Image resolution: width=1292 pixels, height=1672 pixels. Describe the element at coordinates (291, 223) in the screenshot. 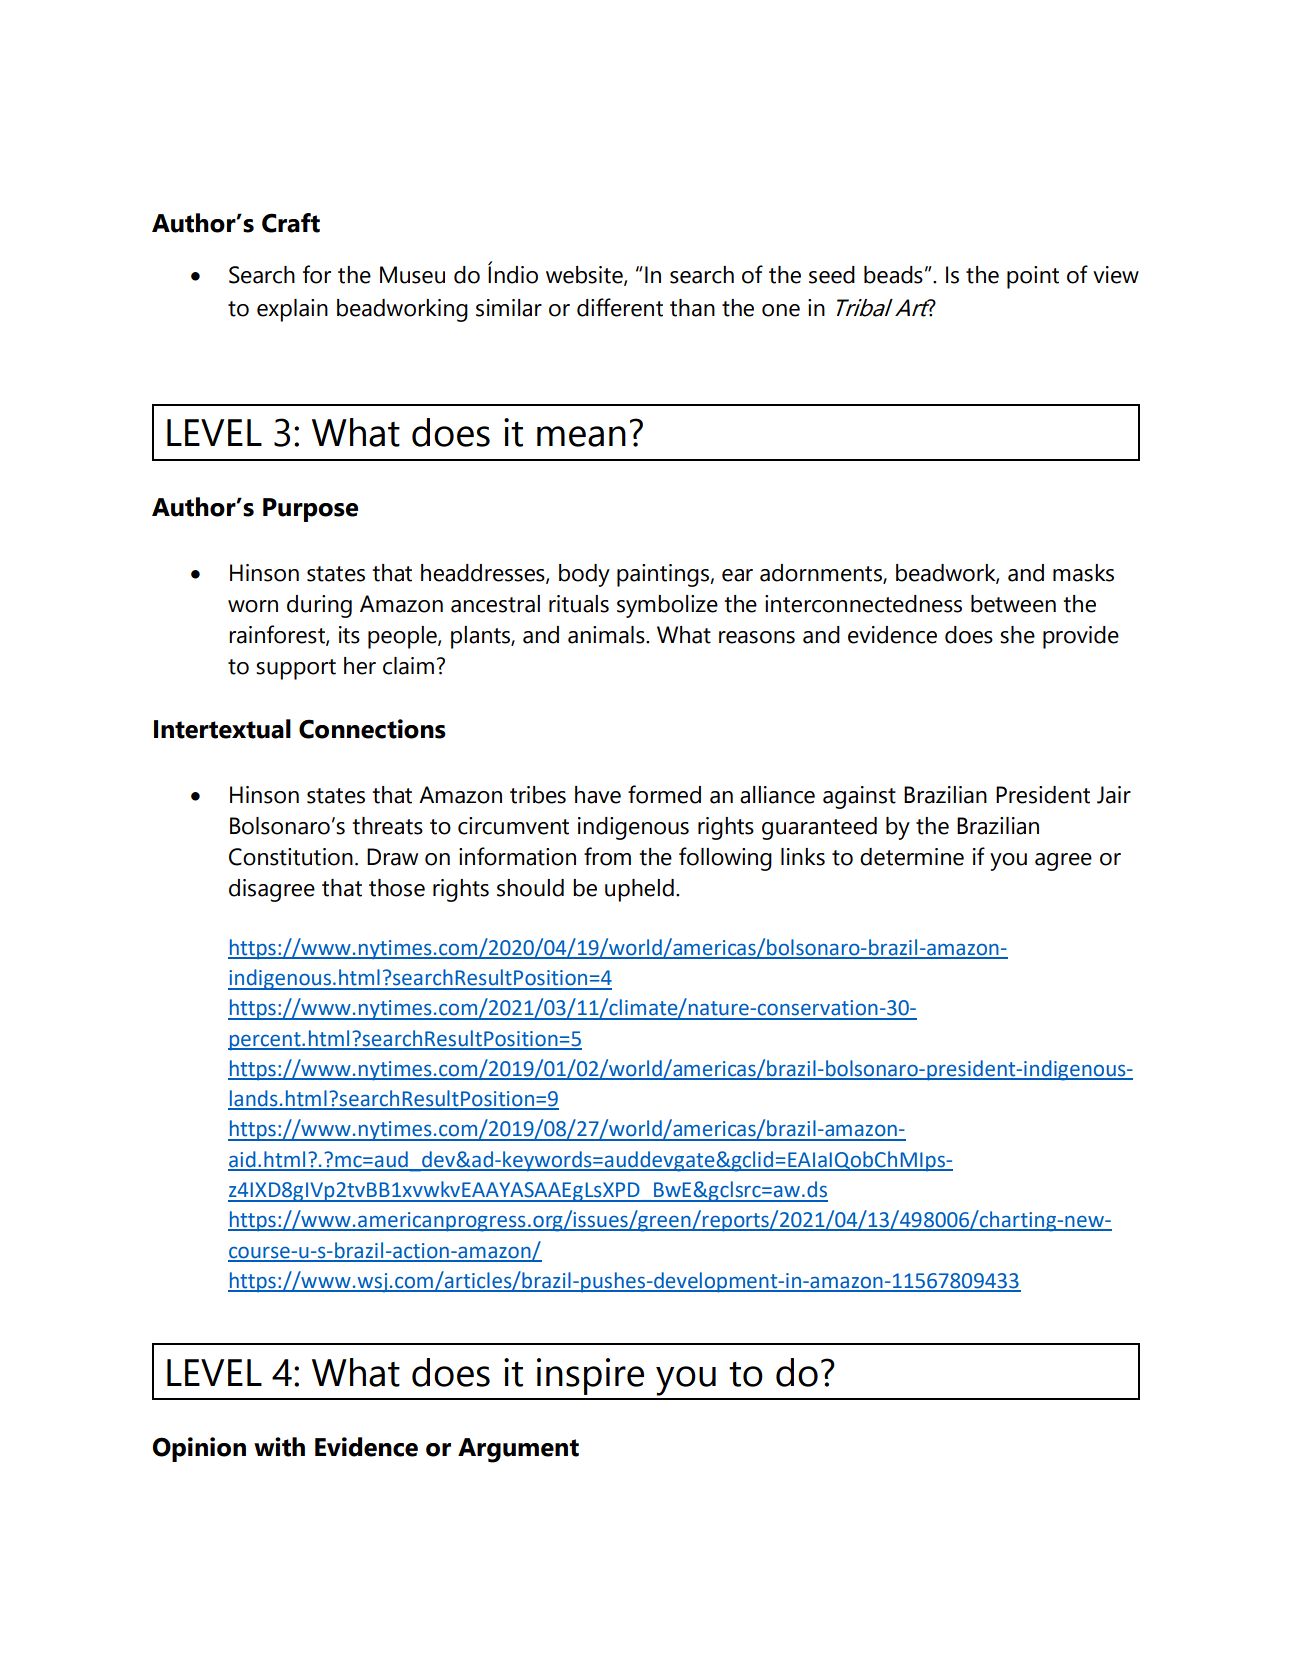

I see `Craft` at that location.
